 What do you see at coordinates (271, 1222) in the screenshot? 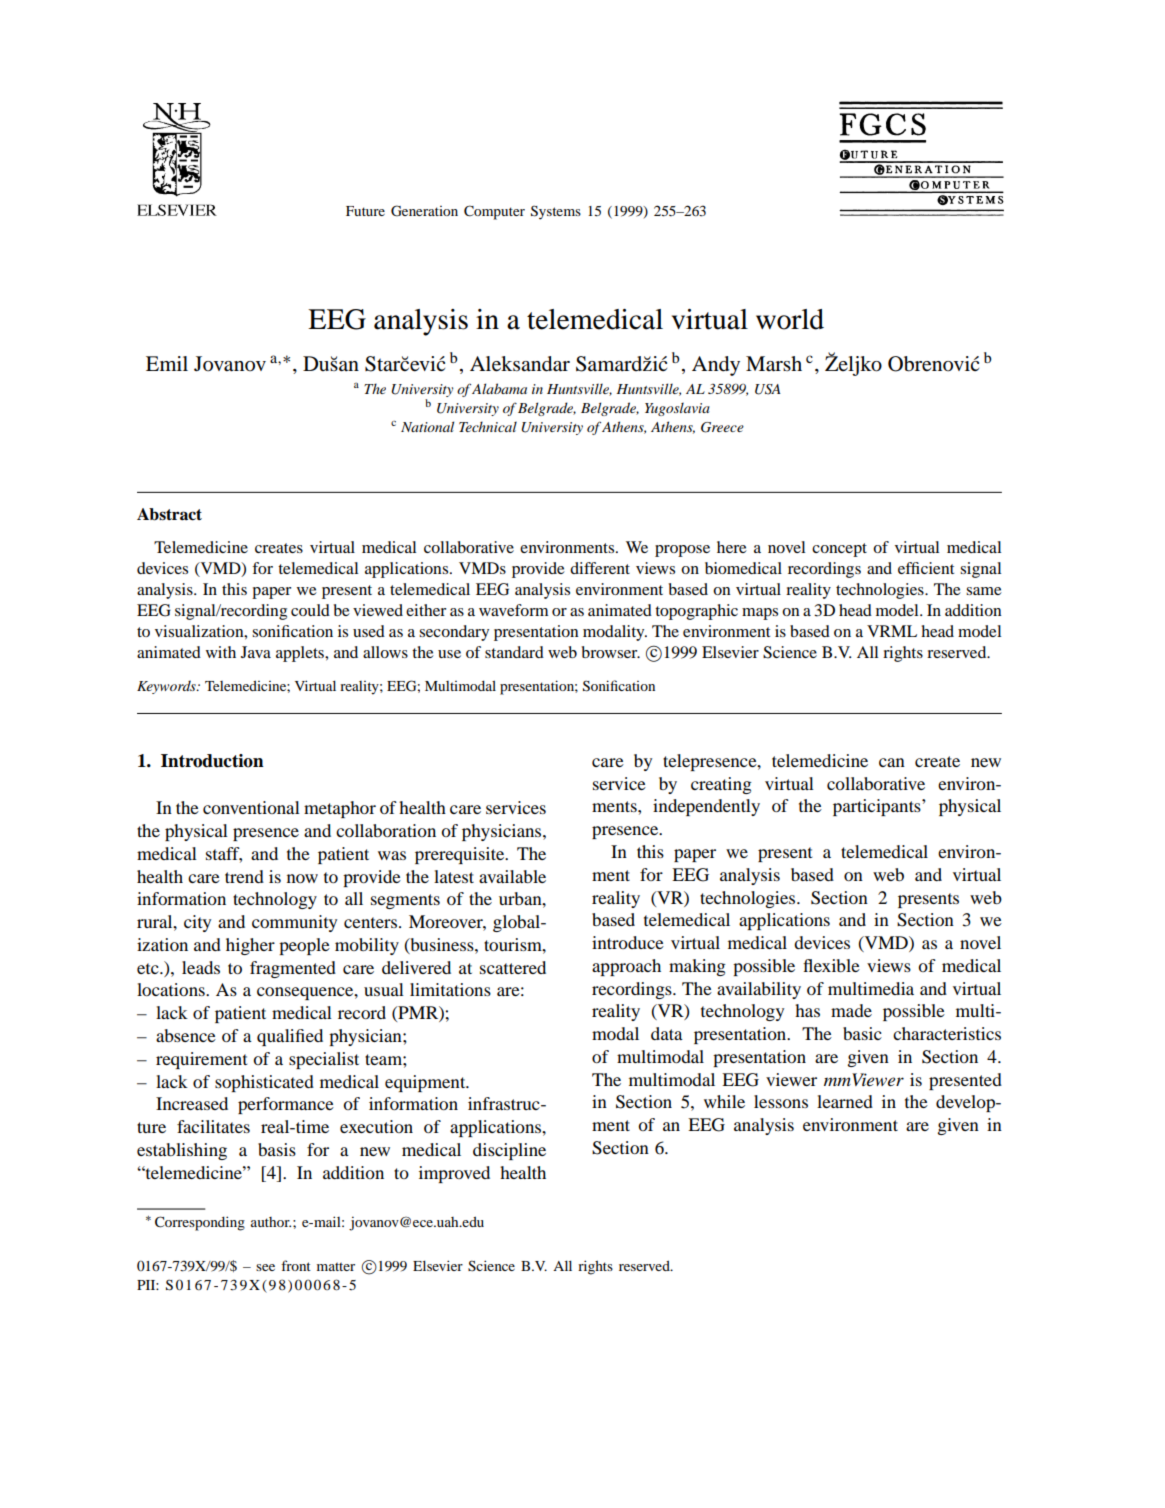
I see `author` at bounding box center [271, 1222].
